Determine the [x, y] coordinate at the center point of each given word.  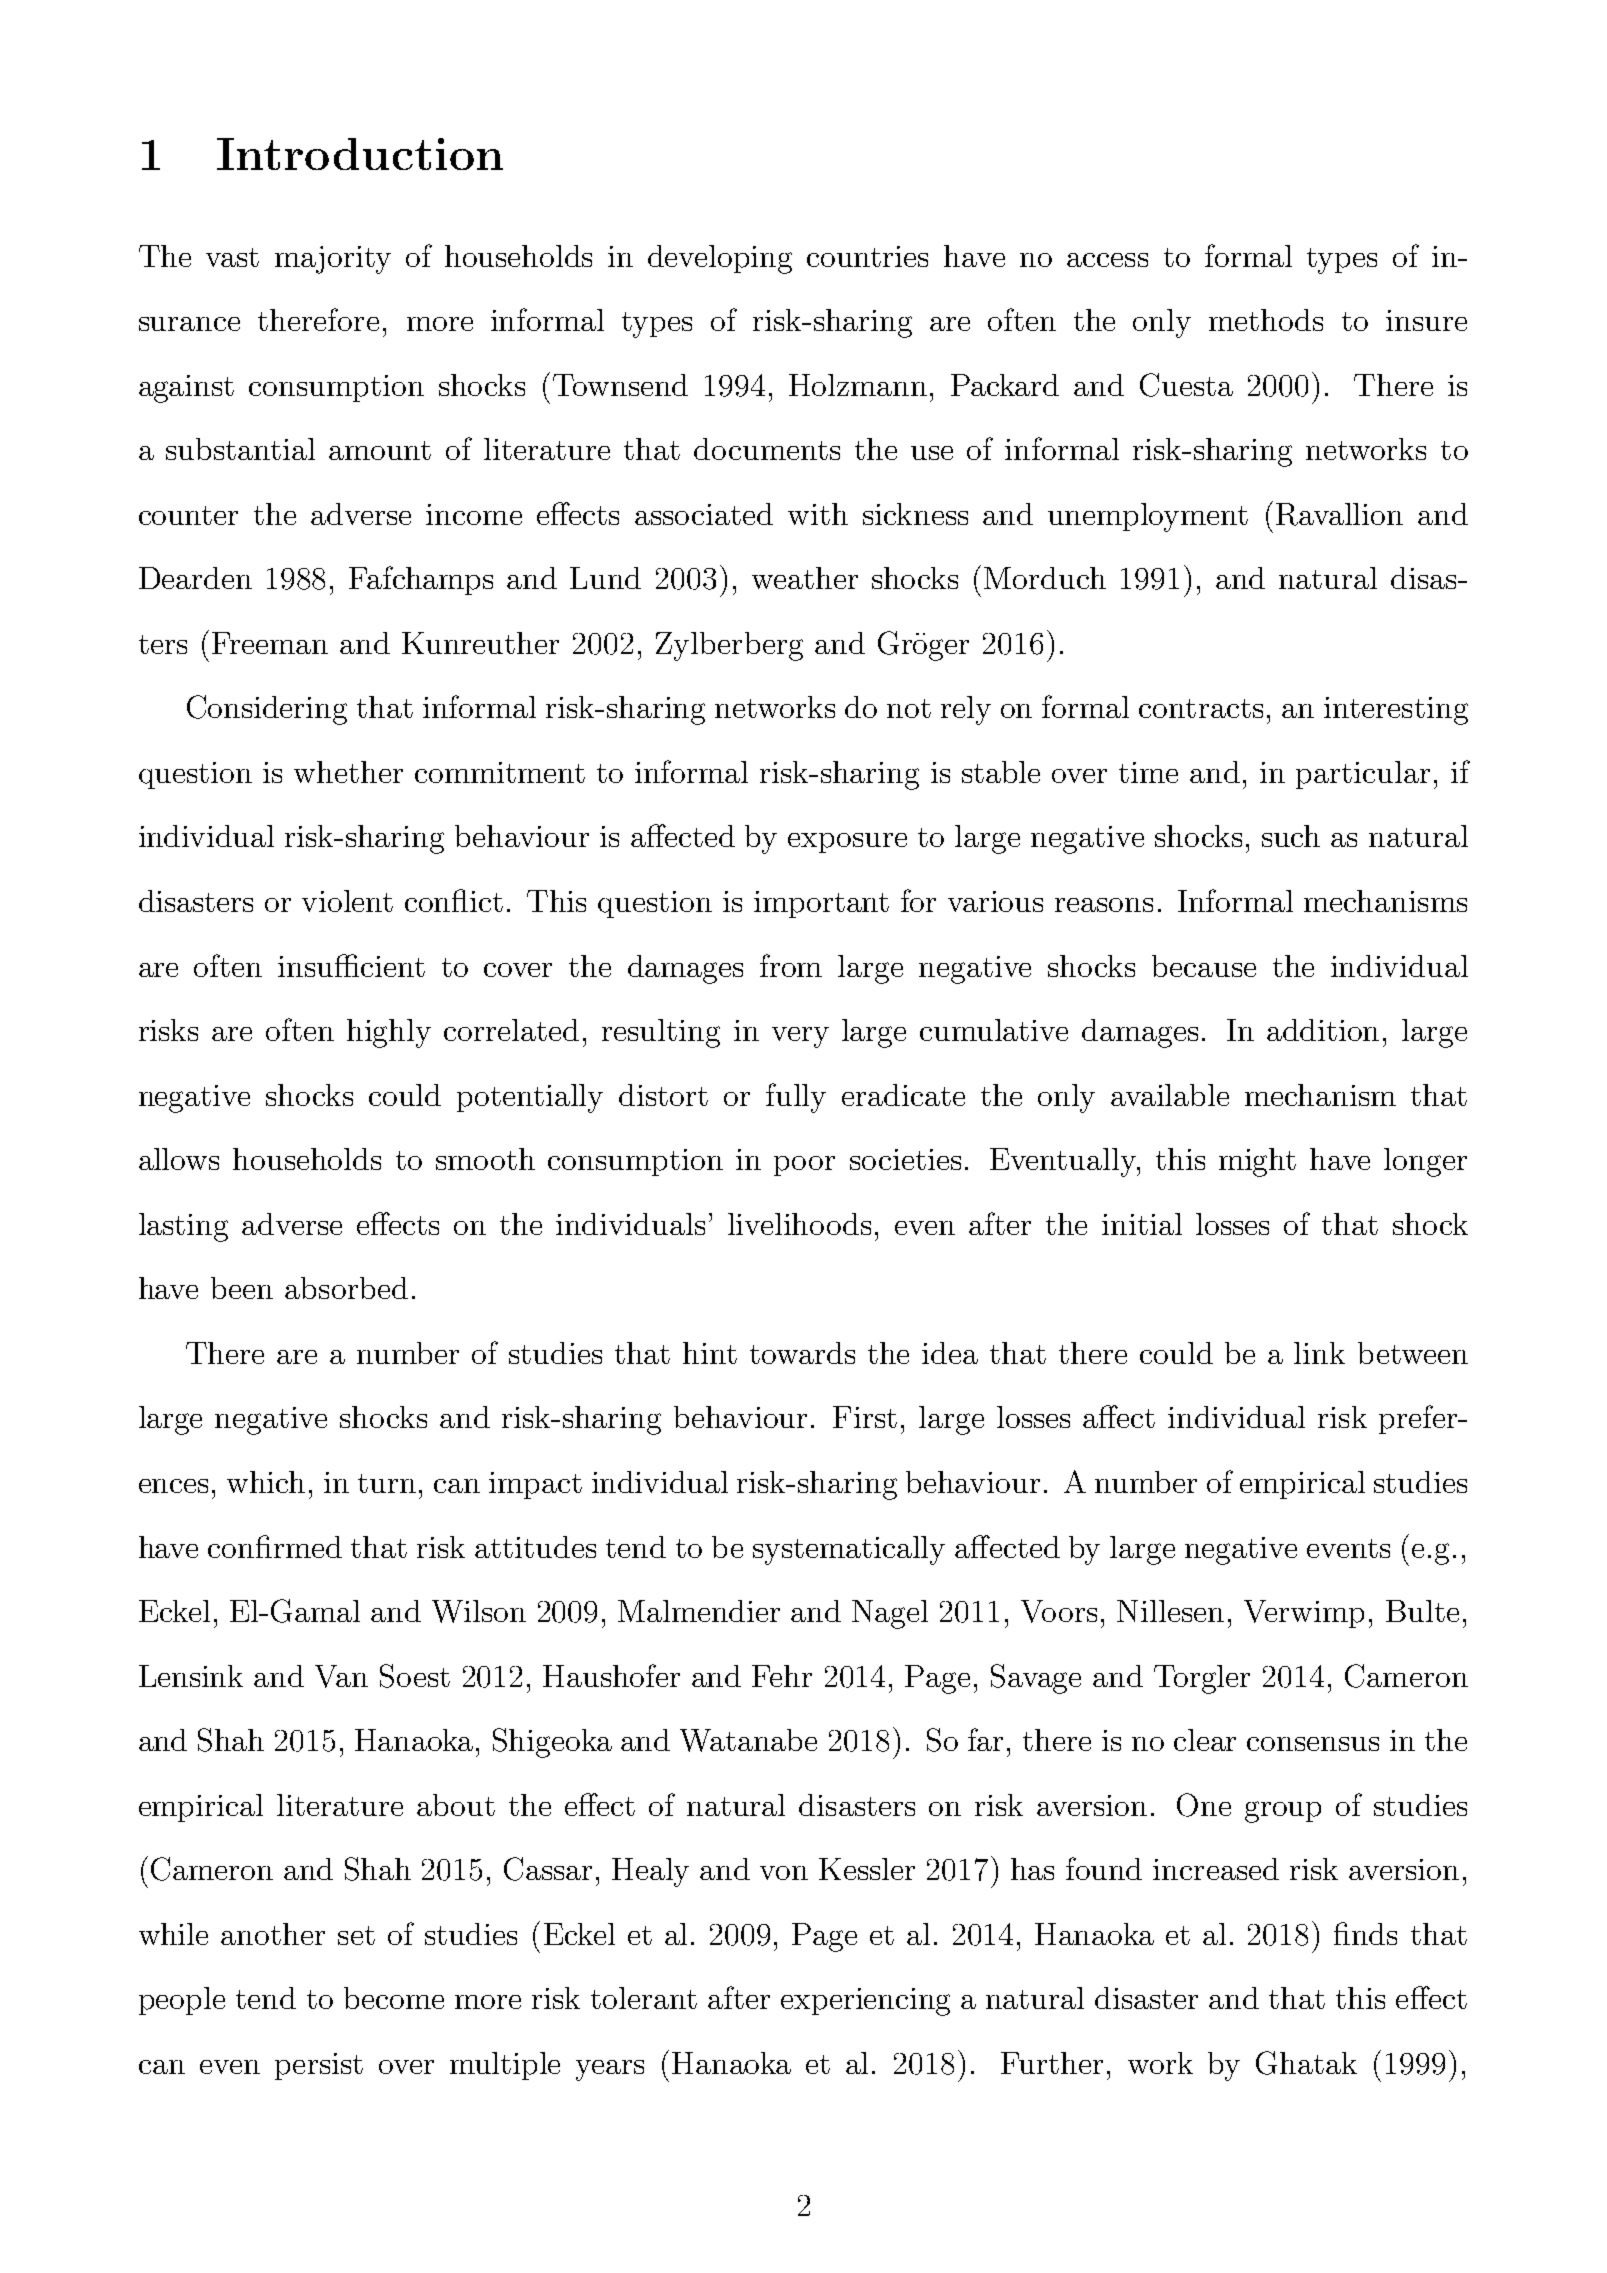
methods [1266, 320]
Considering [267, 710]
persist [319, 2066]
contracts [1201, 708]
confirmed [275, 1546]
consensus [1313, 1744]
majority [333, 260]
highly [389, 1033]
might [1257, 1162]
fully [796, 1098]
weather [805, 578]
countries [867, 256]
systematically [849, 1550]
